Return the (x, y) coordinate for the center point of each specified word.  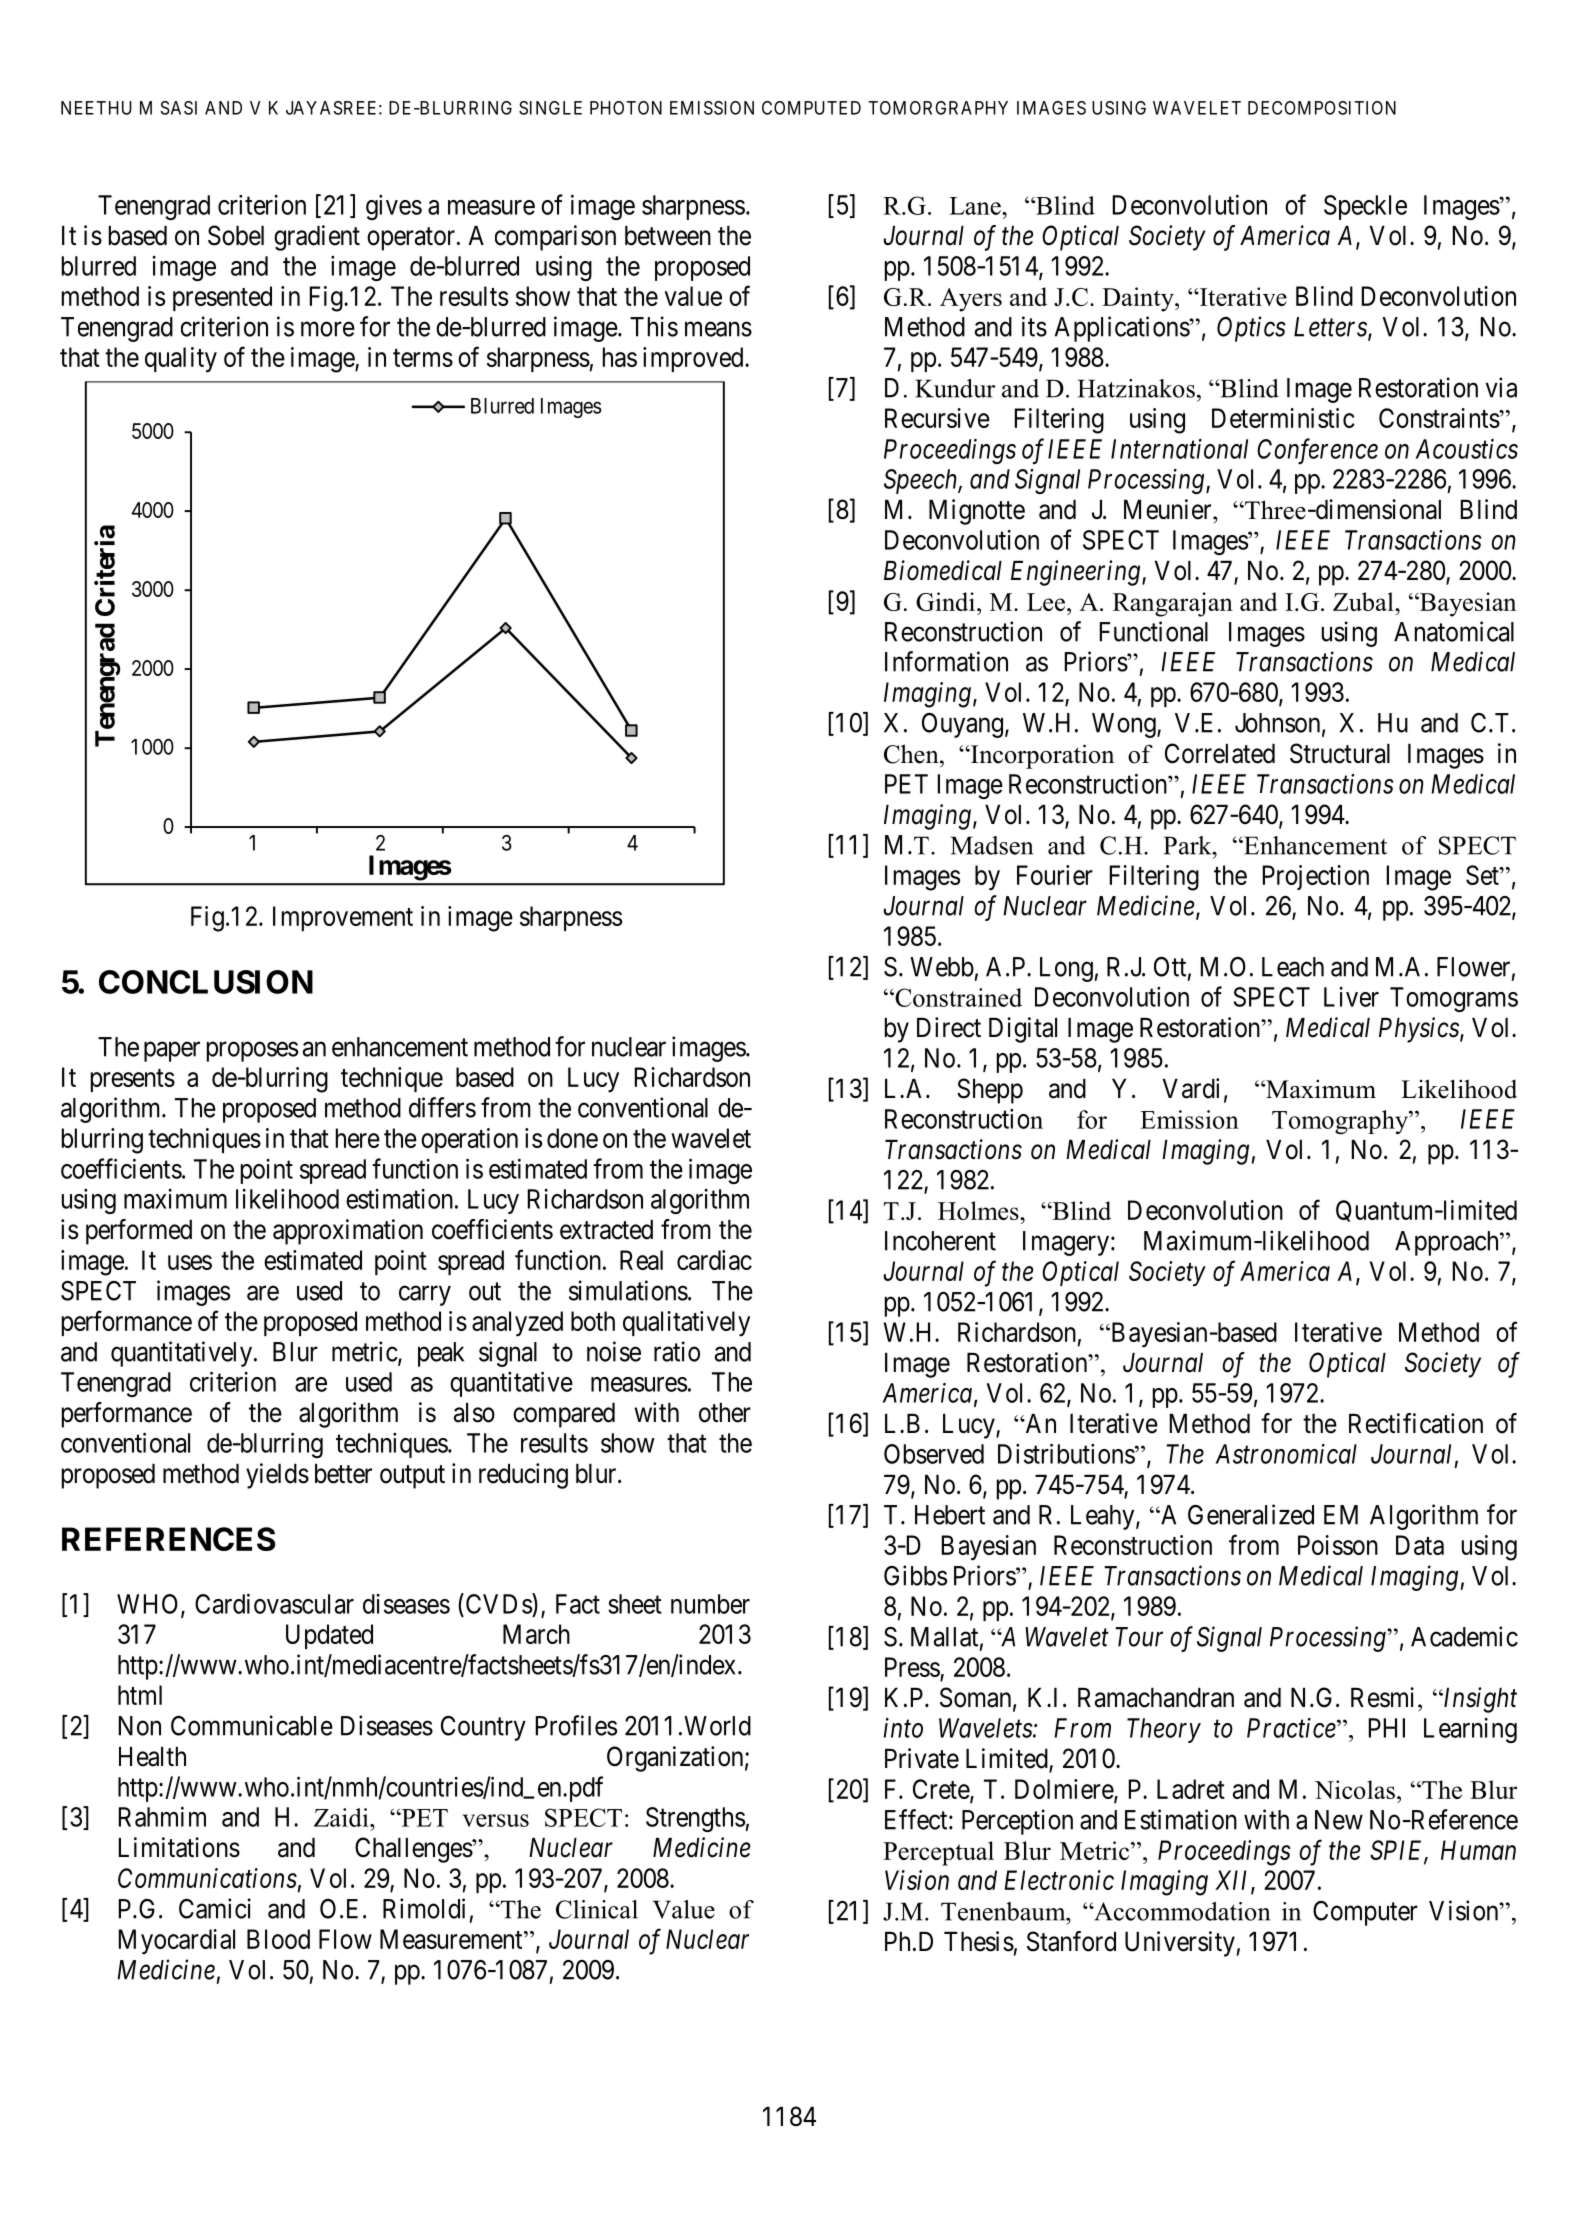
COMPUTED (811, 108)
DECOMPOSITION (1322, 108)
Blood (278, 1939)
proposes (252, 1052)
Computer (1365, 1913)
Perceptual (938, 1853)
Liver (1351, 997)
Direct (949, 1027)
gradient (317, 238)
